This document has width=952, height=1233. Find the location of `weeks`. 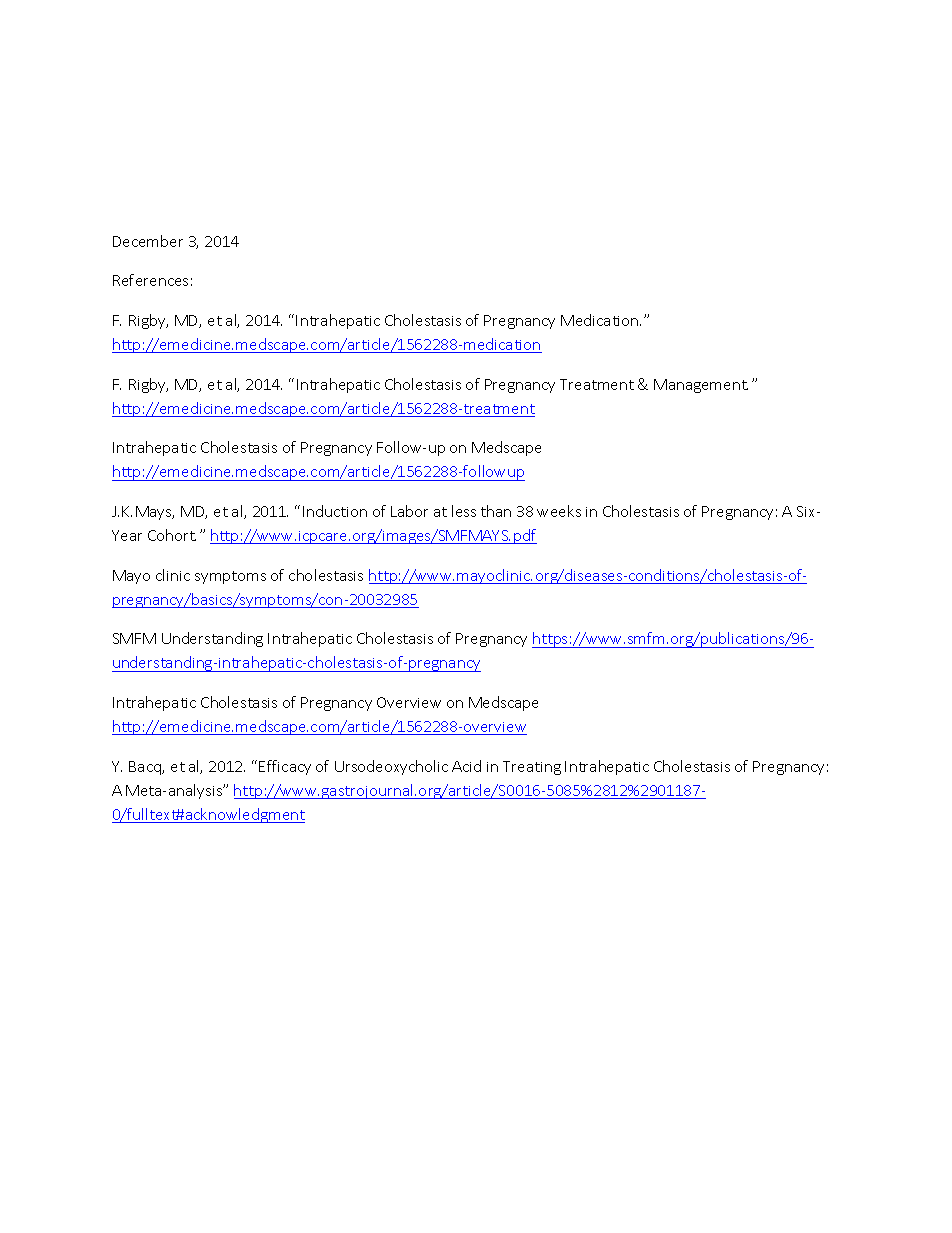

weeks is located at coordinates (559, 511).
